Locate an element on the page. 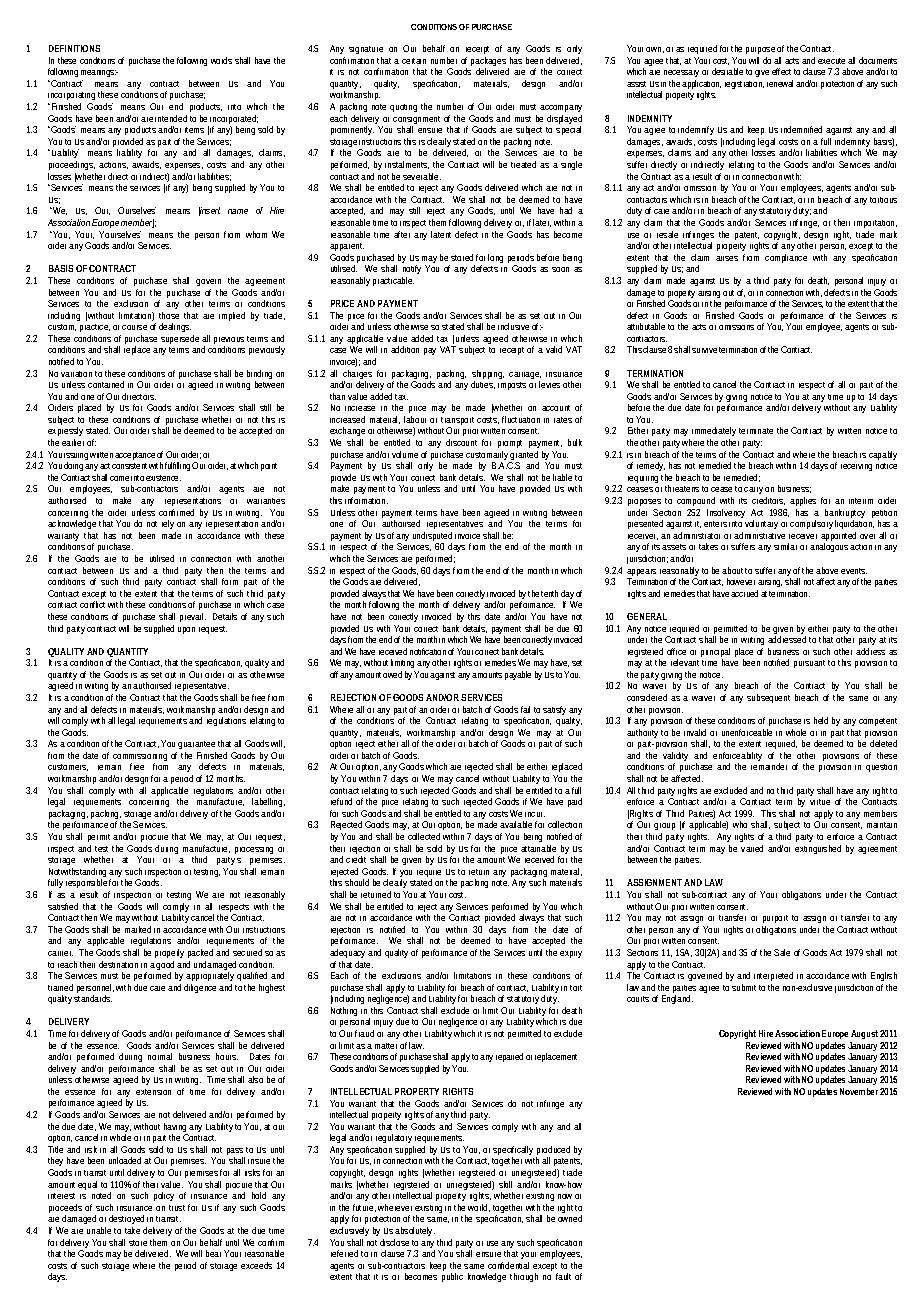  packages is located at coordinates (490, 63).
